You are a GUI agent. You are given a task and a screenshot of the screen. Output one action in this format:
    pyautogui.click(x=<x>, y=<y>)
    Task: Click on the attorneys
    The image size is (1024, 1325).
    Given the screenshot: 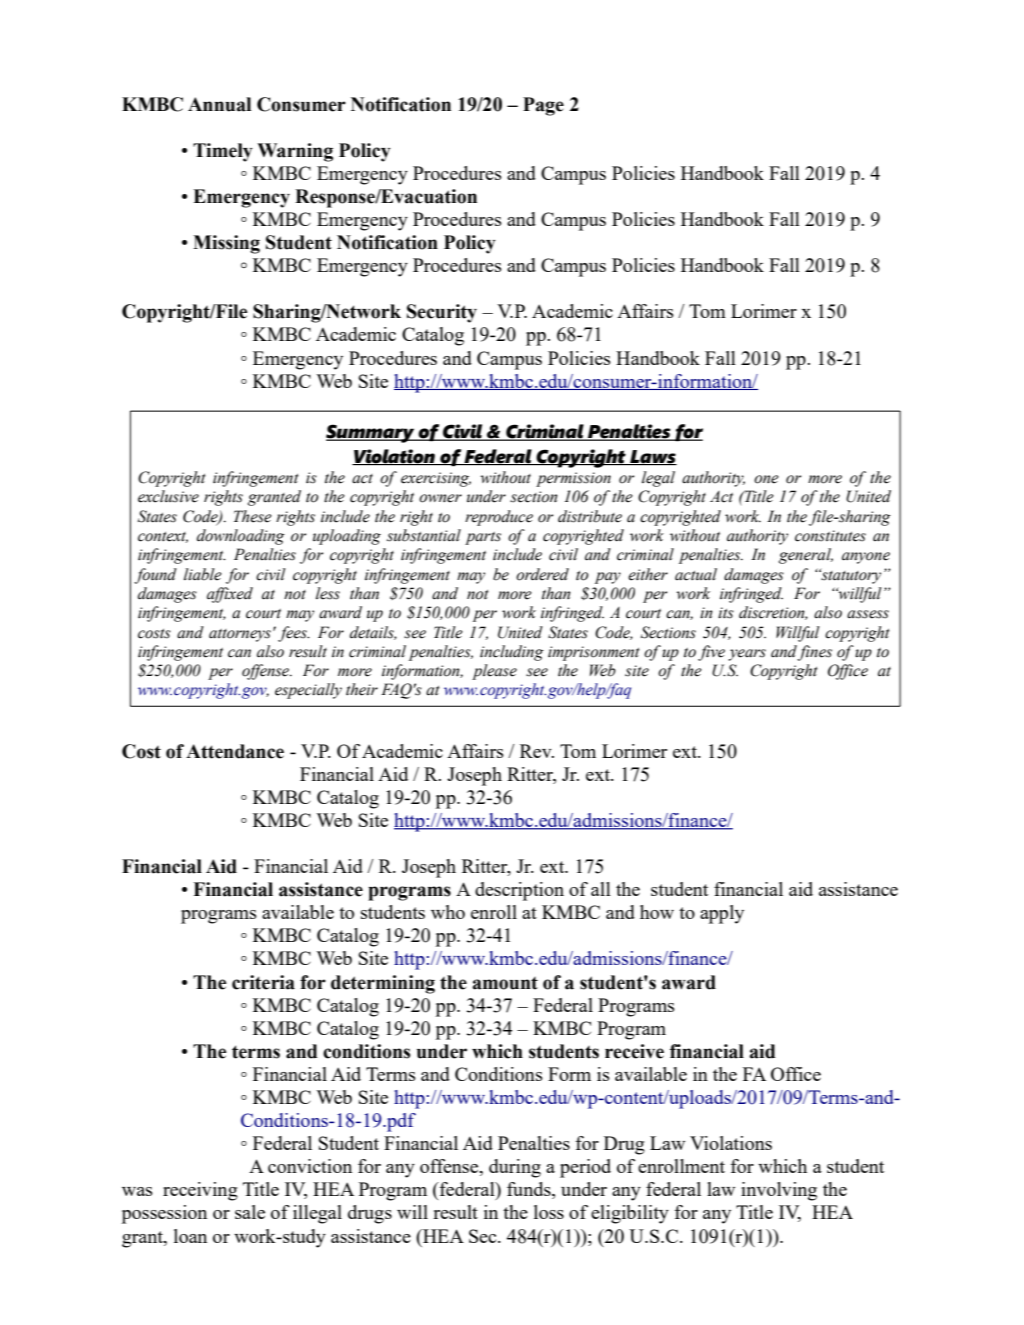 What is the action you would take?
    pyautogui.click(x=240, y=635)
